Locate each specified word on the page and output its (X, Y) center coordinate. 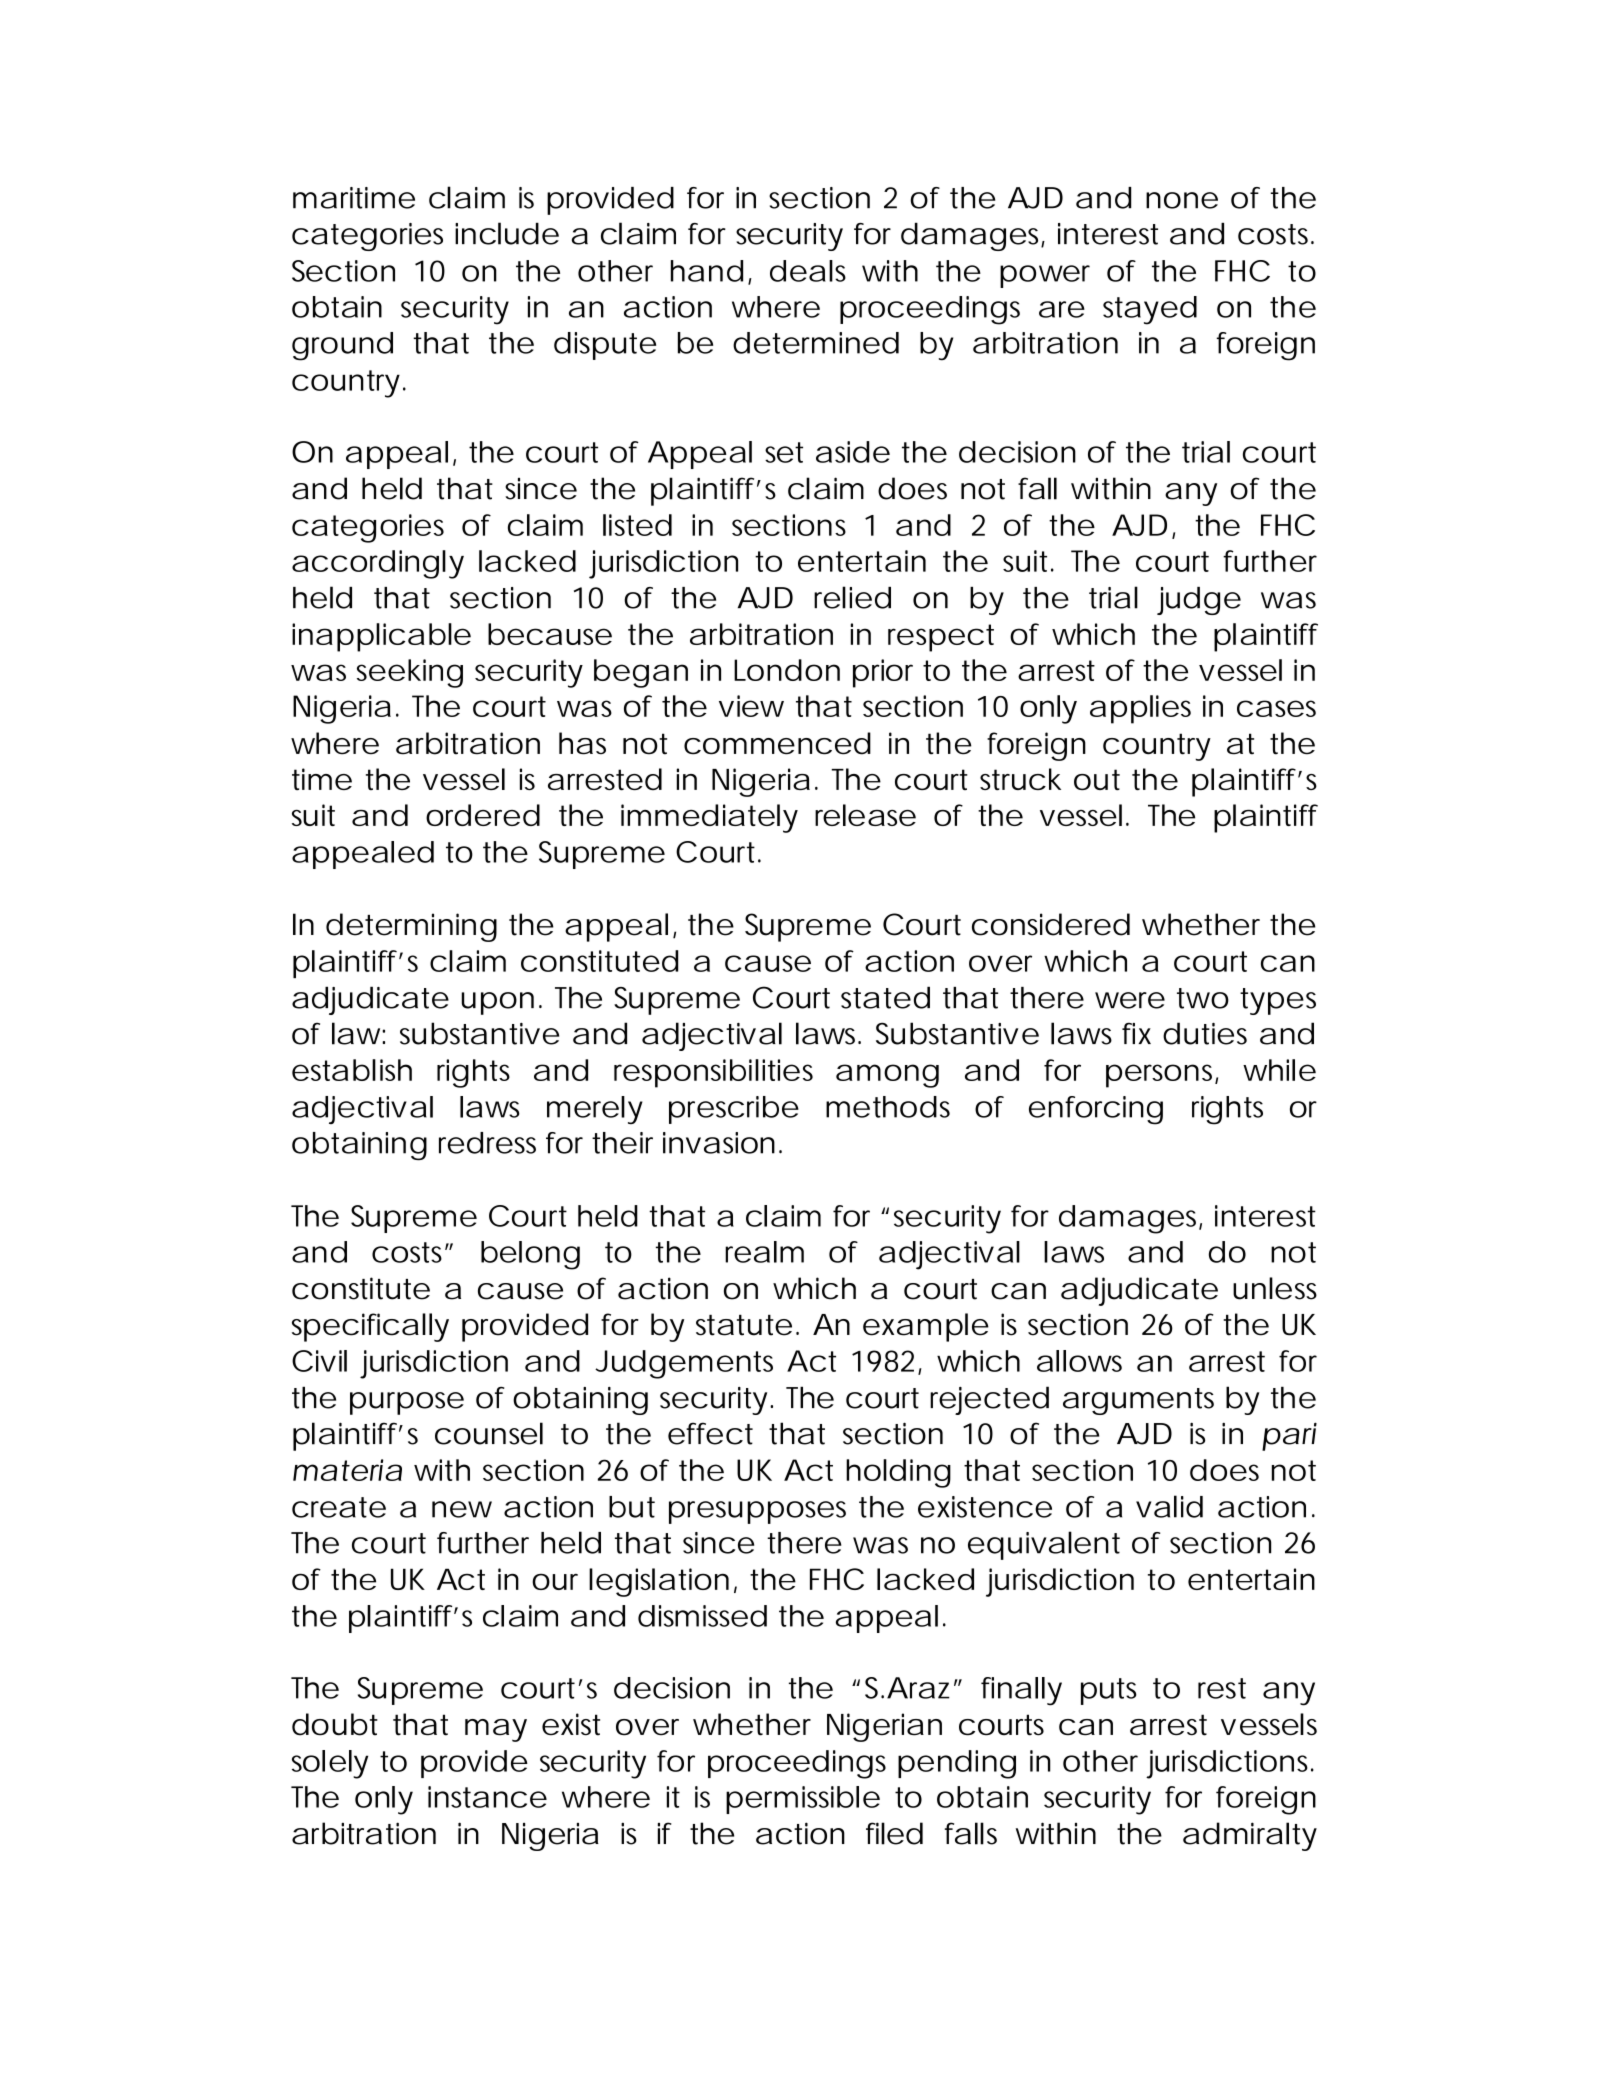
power (1045, 276)
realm (764, 1252)
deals (808, 271)
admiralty (1250, 1836)
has (582, 743)
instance (487, 1797)
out (1097, 779)
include (507, 233)
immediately (709, 818)
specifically (370, 1327)
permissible (803, 1800)
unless (1275, 1288)
